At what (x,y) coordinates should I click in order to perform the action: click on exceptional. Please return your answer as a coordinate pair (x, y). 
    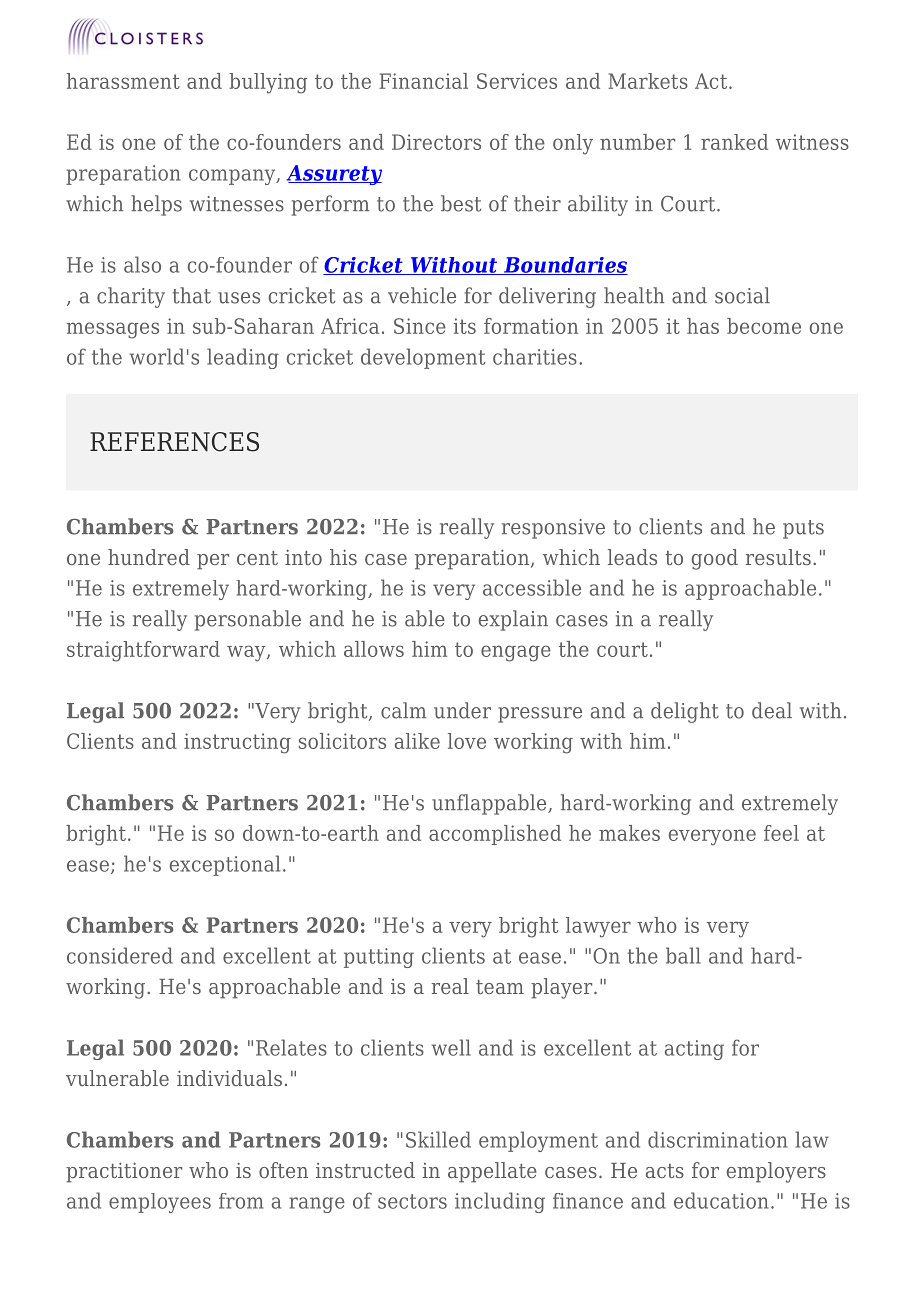
    Looking at the image, I should click on (225, 865).
